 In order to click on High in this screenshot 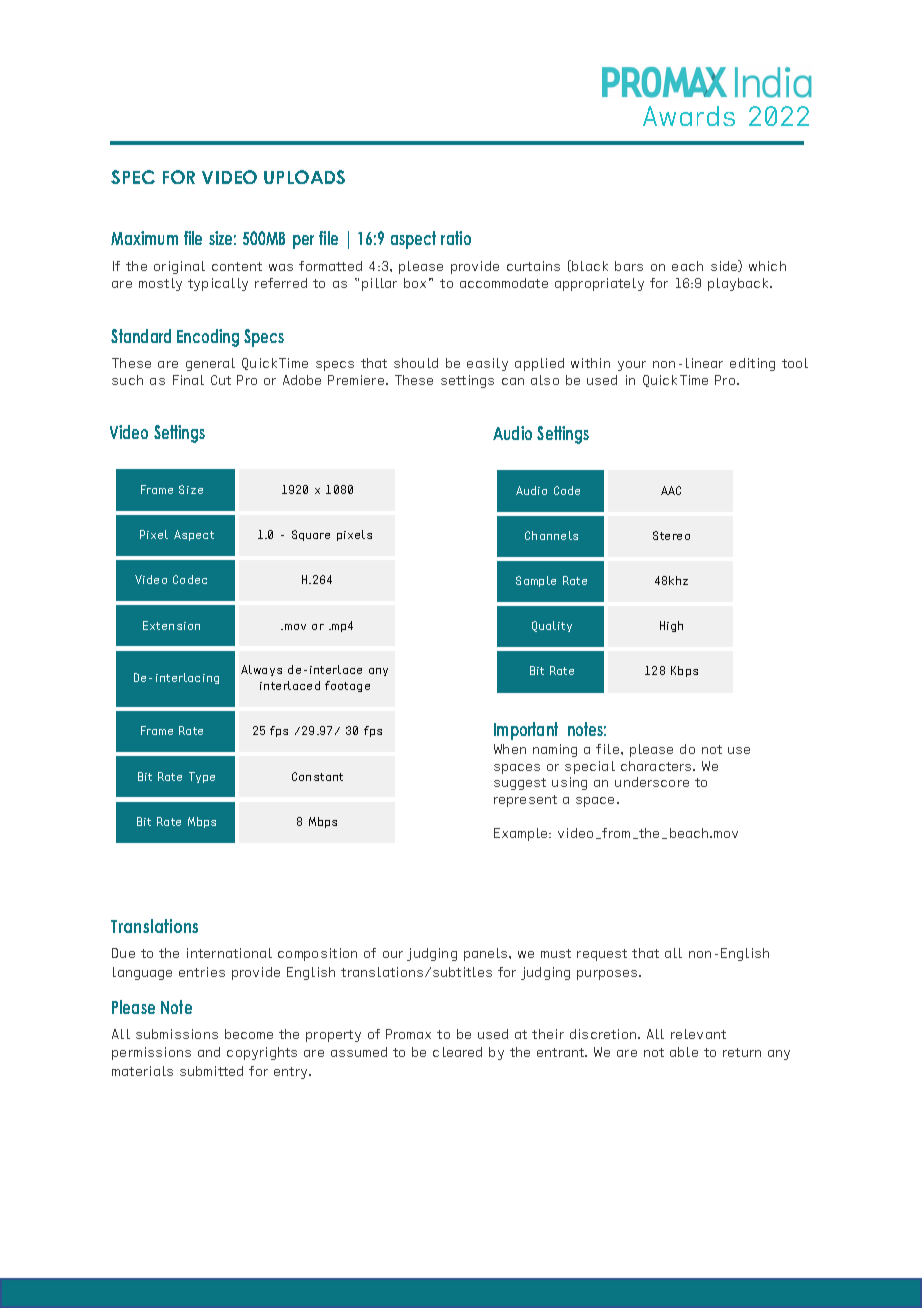, I will do `click(671, 626)`.
